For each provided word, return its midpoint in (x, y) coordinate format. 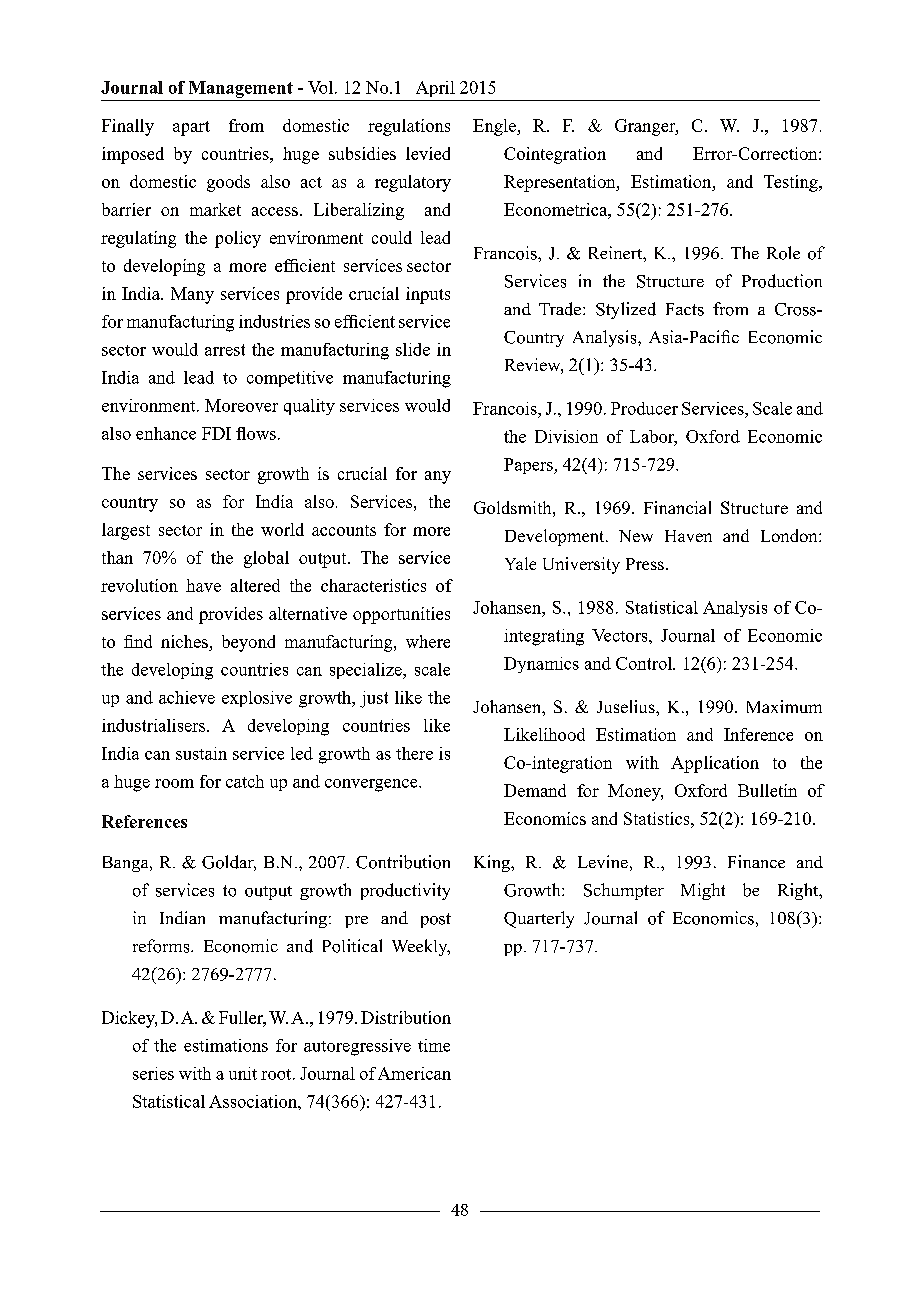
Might (703, 891)
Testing (792, 183)
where (428, 641)
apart (191, 128)
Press (645, 564)
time (434, 1045)
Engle (495, 127)
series (153, 1073)
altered (255, 585)
